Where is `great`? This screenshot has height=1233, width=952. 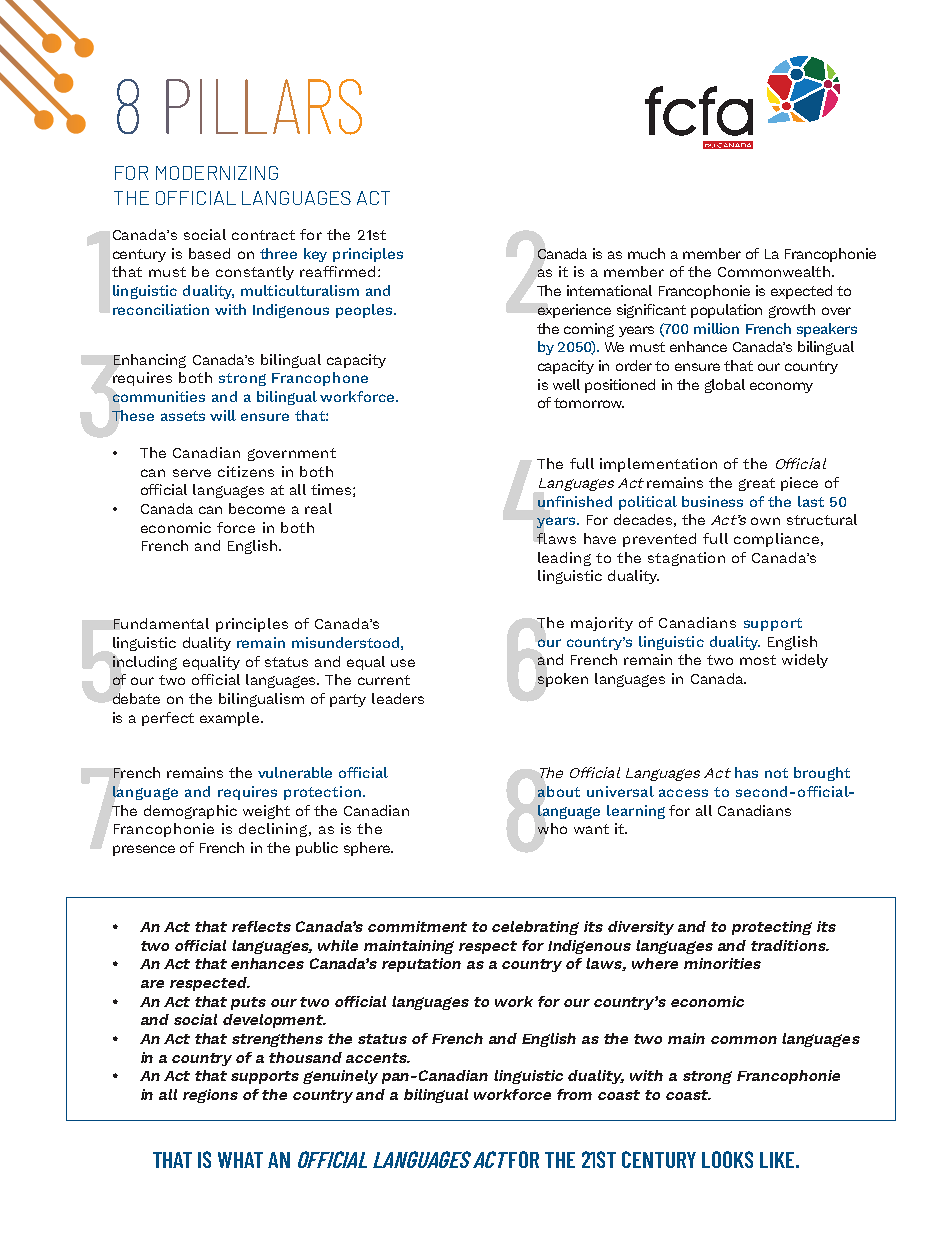
great is located at coordinates (757, 484).
